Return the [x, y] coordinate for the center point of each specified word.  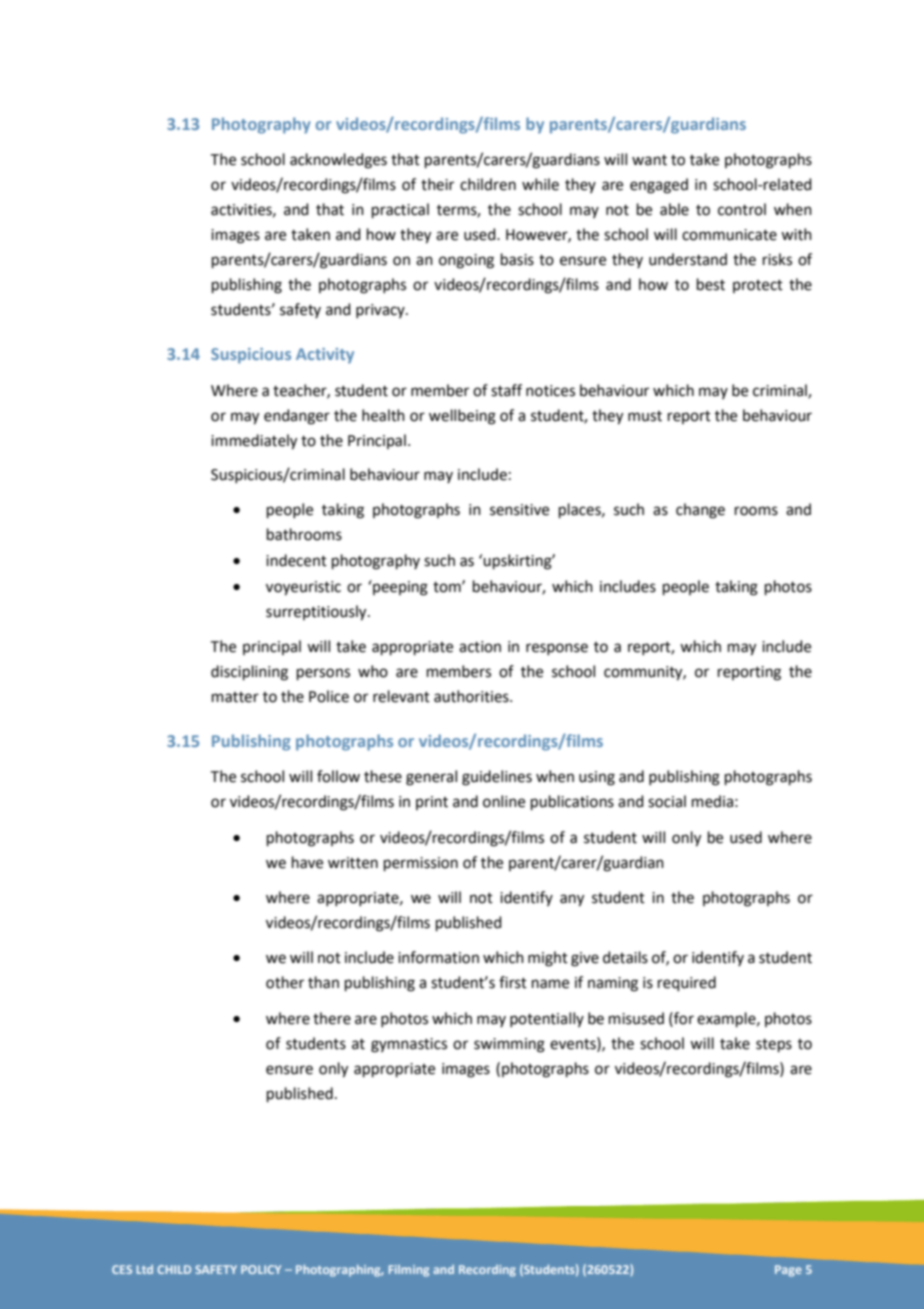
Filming [409, 1271]
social [667, 801]
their [437, 184]
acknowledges [338, 161]
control [742, 209]
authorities [472, 696]
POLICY [261, 1269]
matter [235, 697]
